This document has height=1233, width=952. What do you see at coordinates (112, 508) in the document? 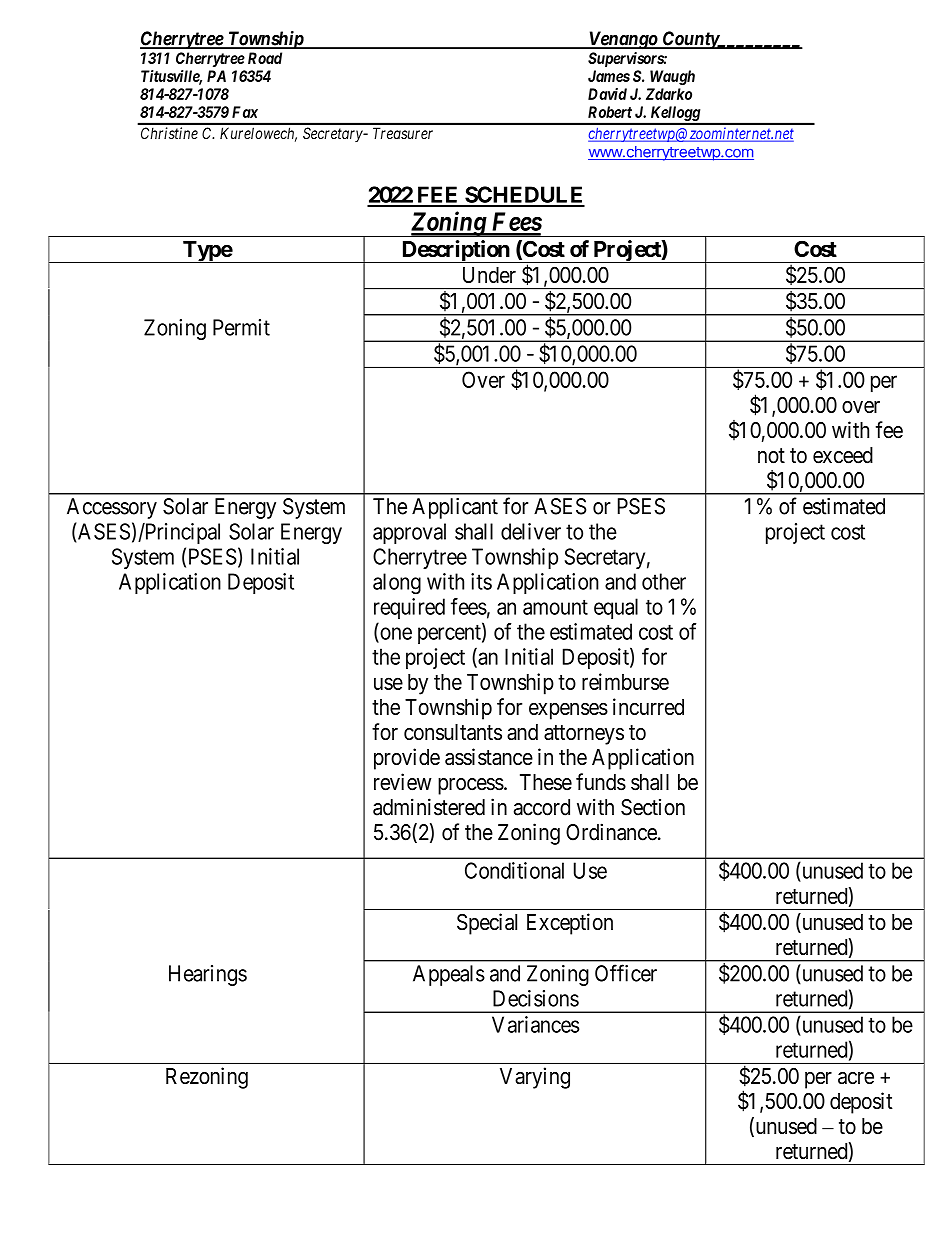
I see `Accessory` at bounding box center [112, 508].
